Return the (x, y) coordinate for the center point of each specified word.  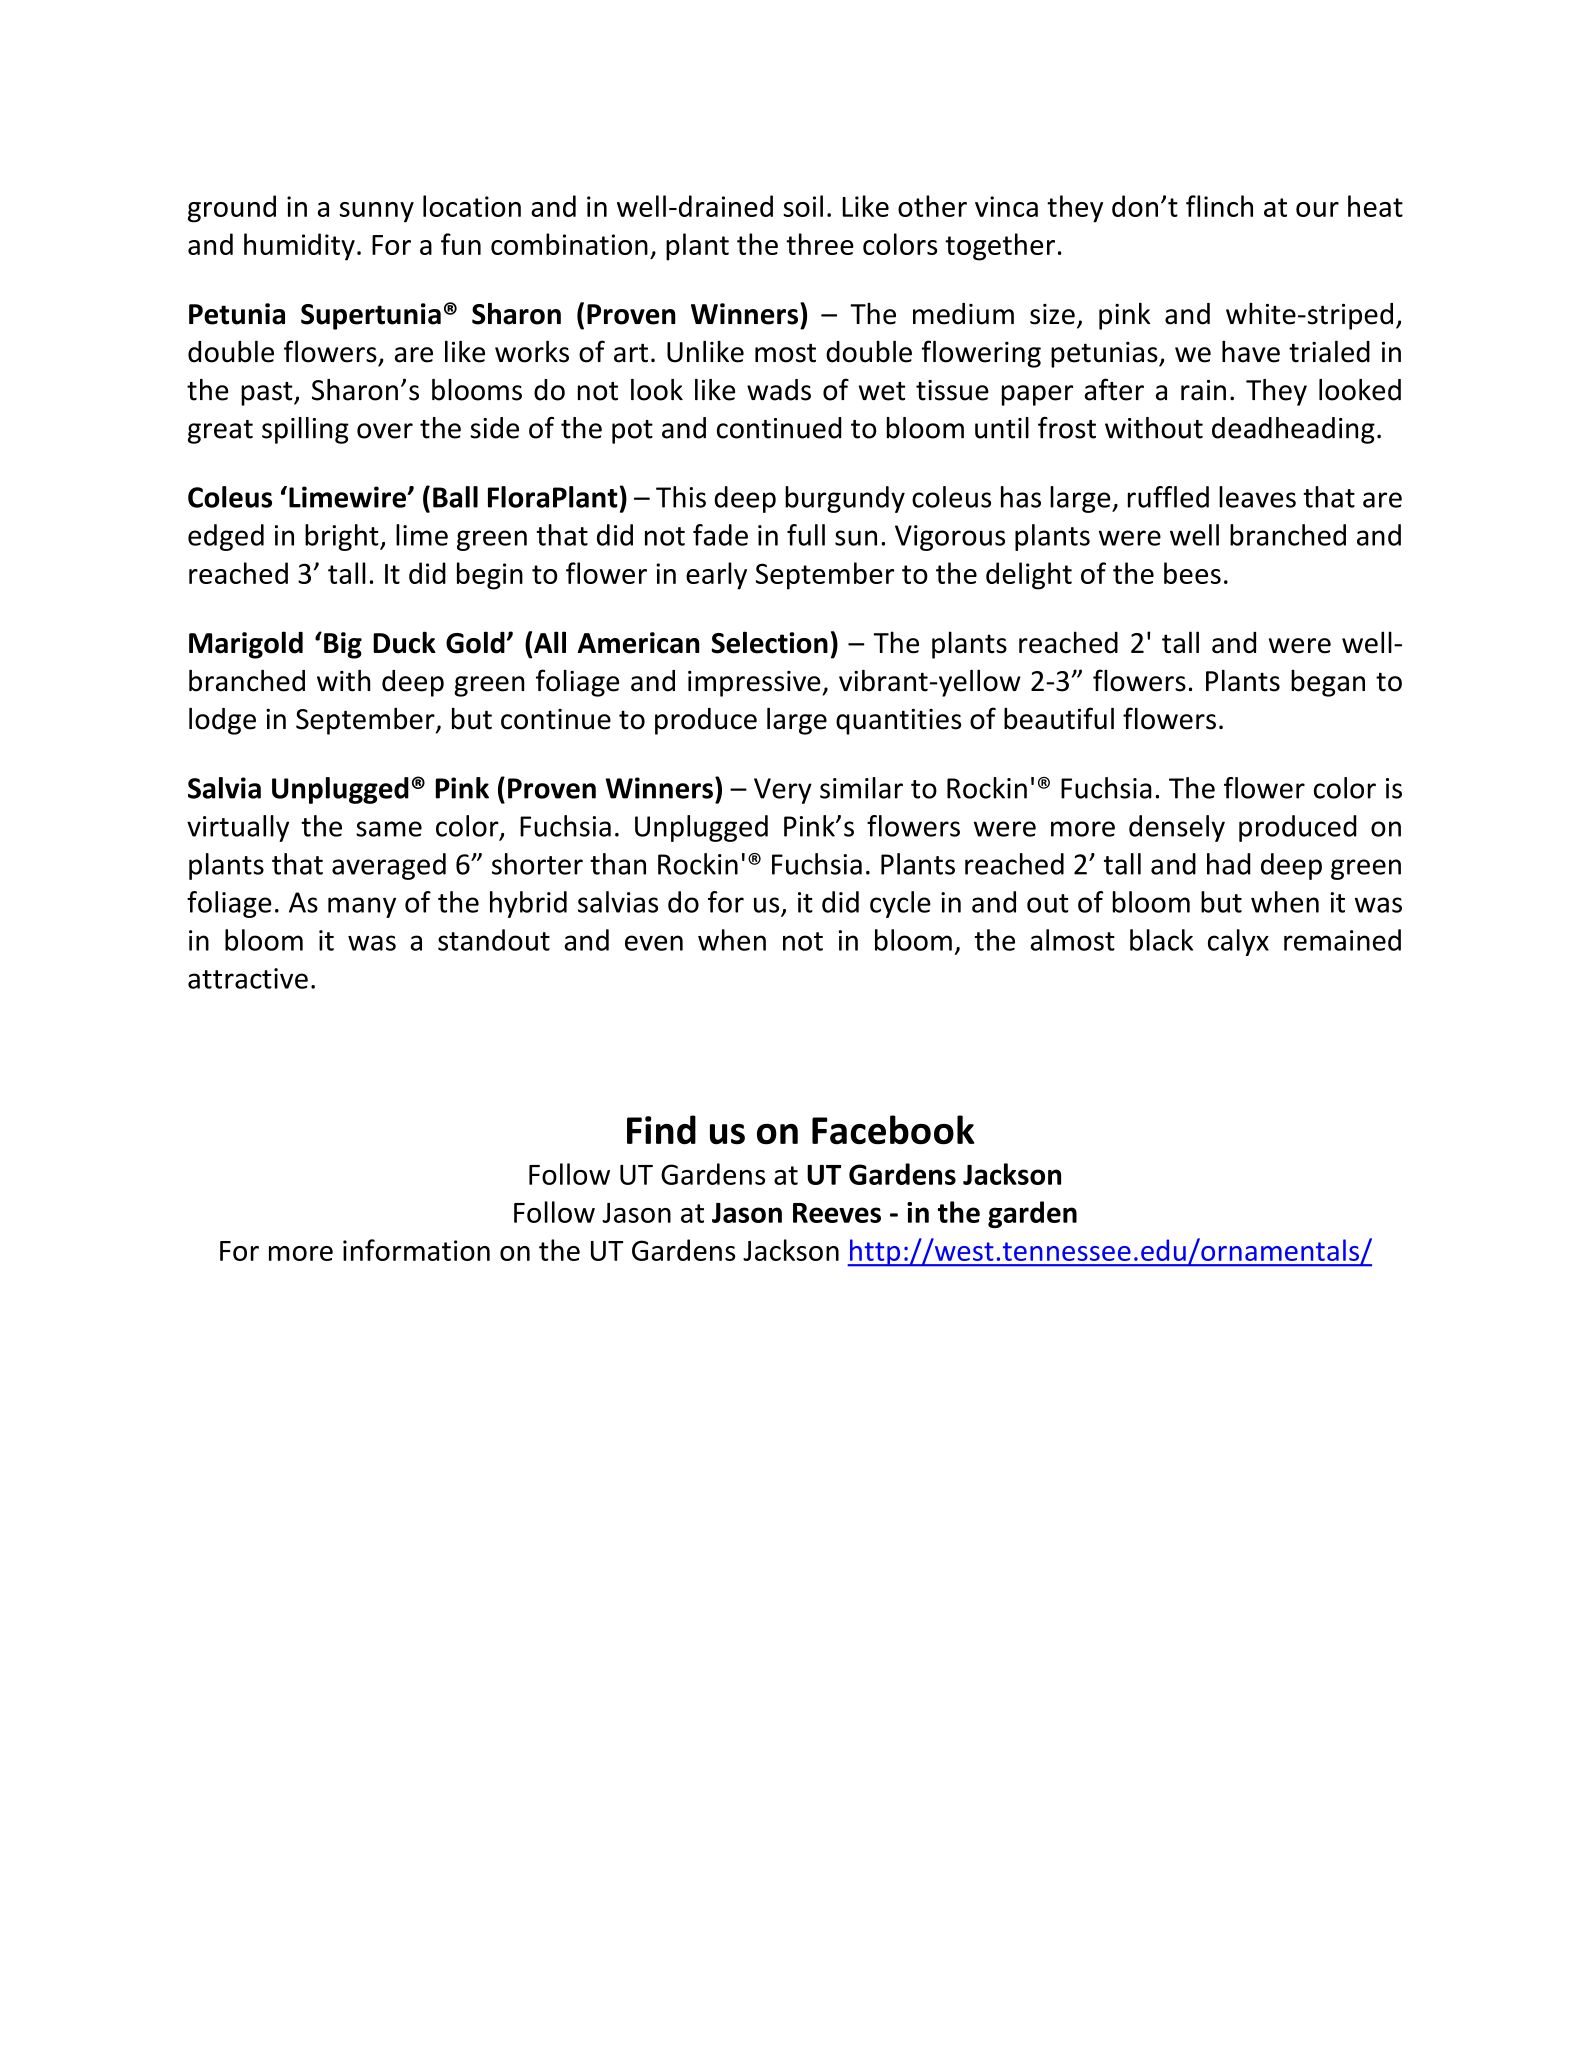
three (820, 244)
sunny (377, 212)
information (416, 1250)
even (654, 943)
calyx (1238, 942)
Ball (455, 497)
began (1328, 683)
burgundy (845, 499)
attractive (248, 978)
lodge (222, 721)
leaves (1257, 497)
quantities (898, 722)
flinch (1219, 206)
